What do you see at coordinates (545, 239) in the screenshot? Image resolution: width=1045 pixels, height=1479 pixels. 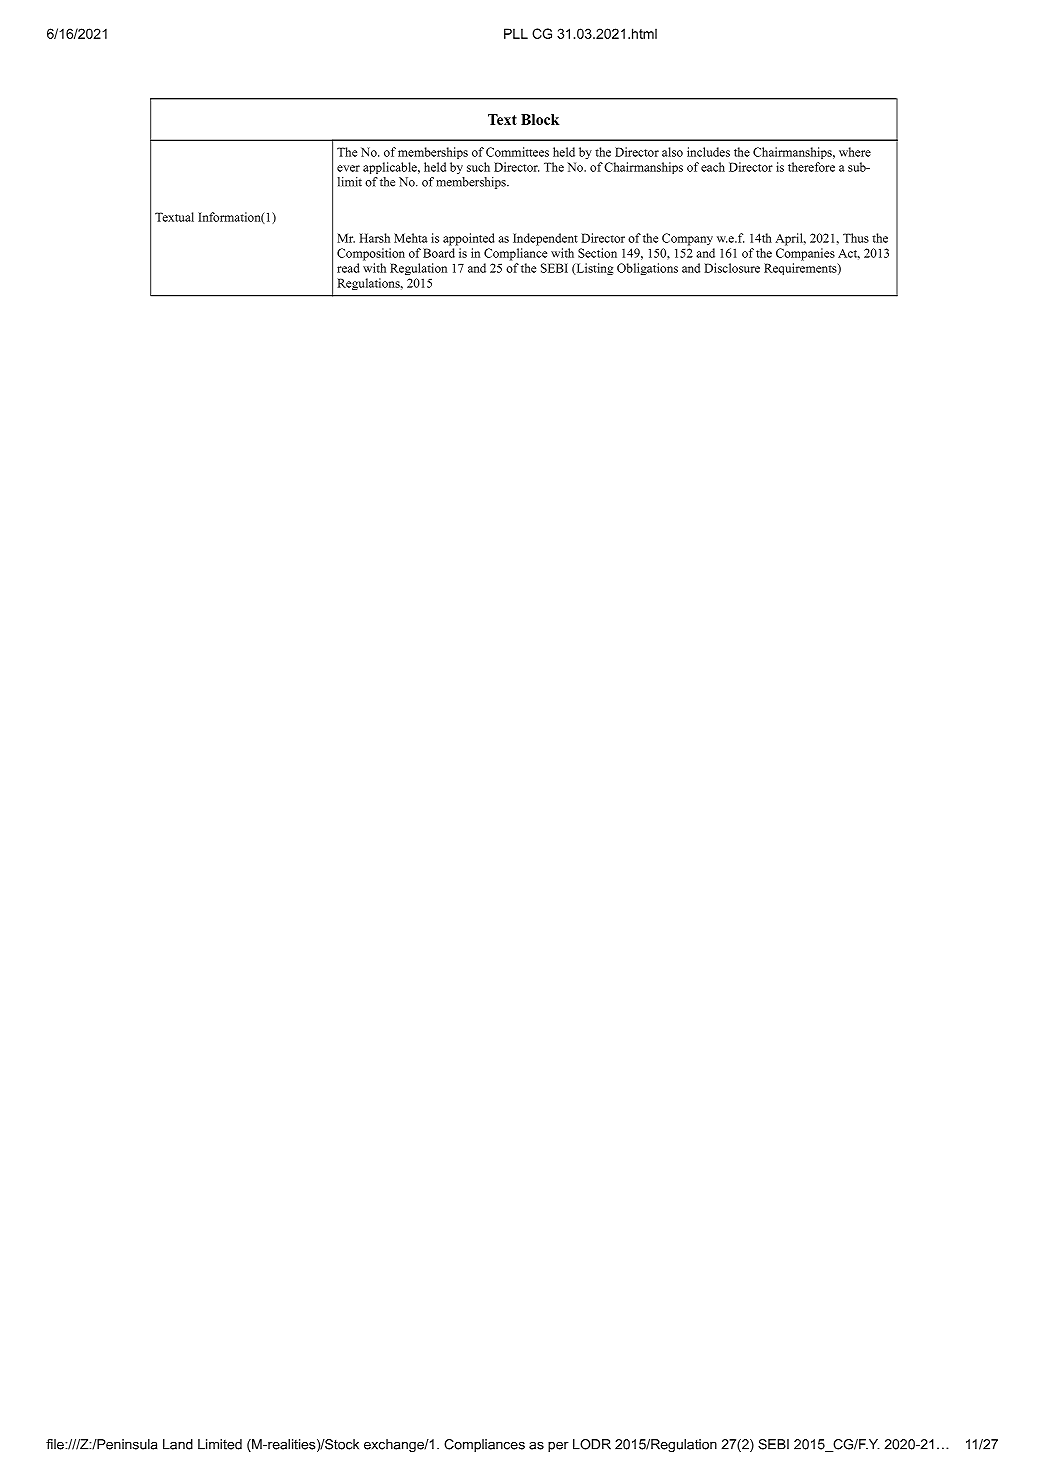 I see `Independent` at bounding box center [545, 239].
